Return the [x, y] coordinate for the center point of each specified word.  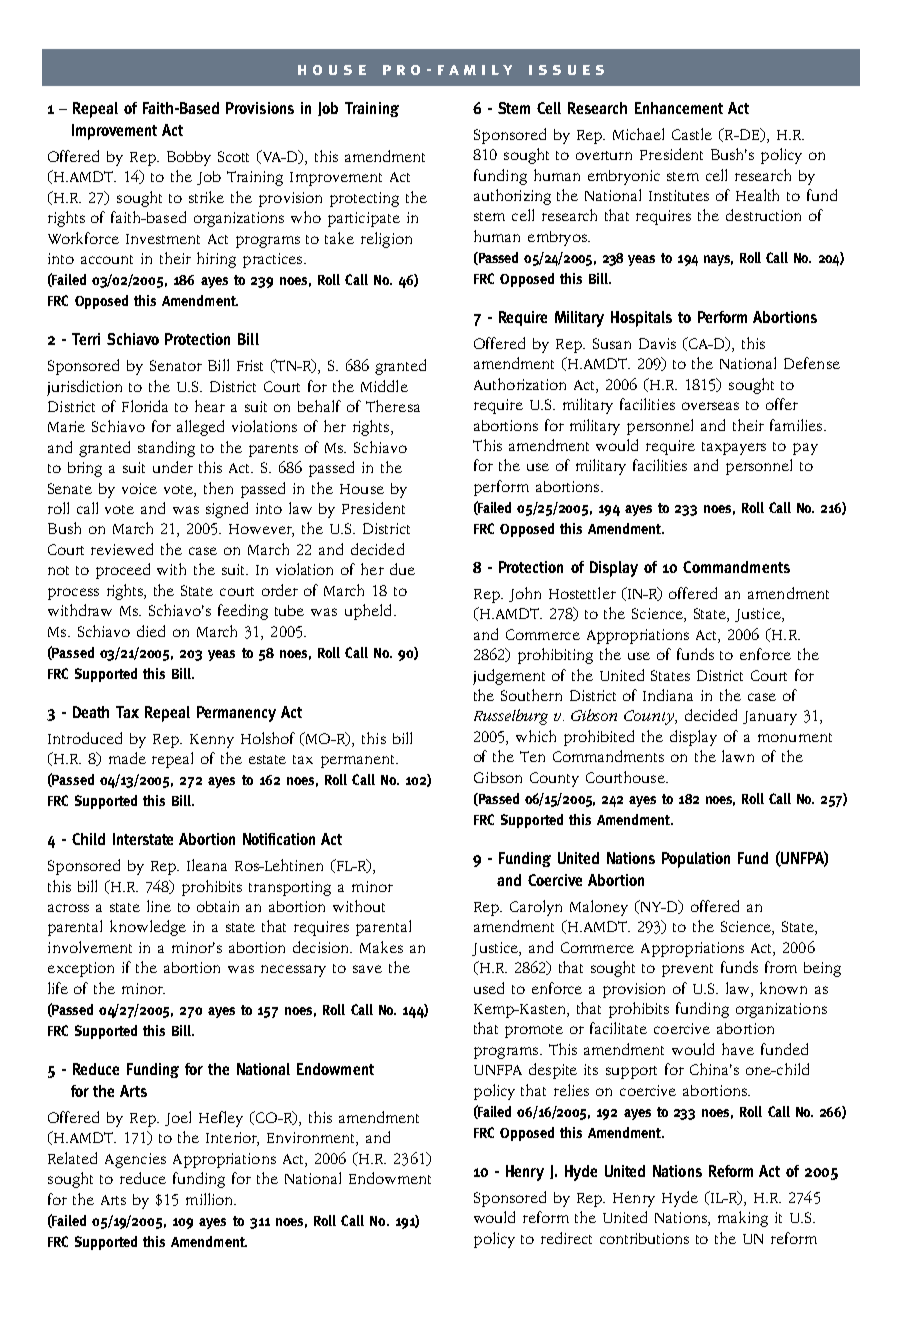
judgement [509, 677]
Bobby [189, 158]
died [151, 631]
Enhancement [679, 108]
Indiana [668, 695]
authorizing [512, 197]
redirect [566, 1238]
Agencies [135, 1160]
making [743, 1219]
